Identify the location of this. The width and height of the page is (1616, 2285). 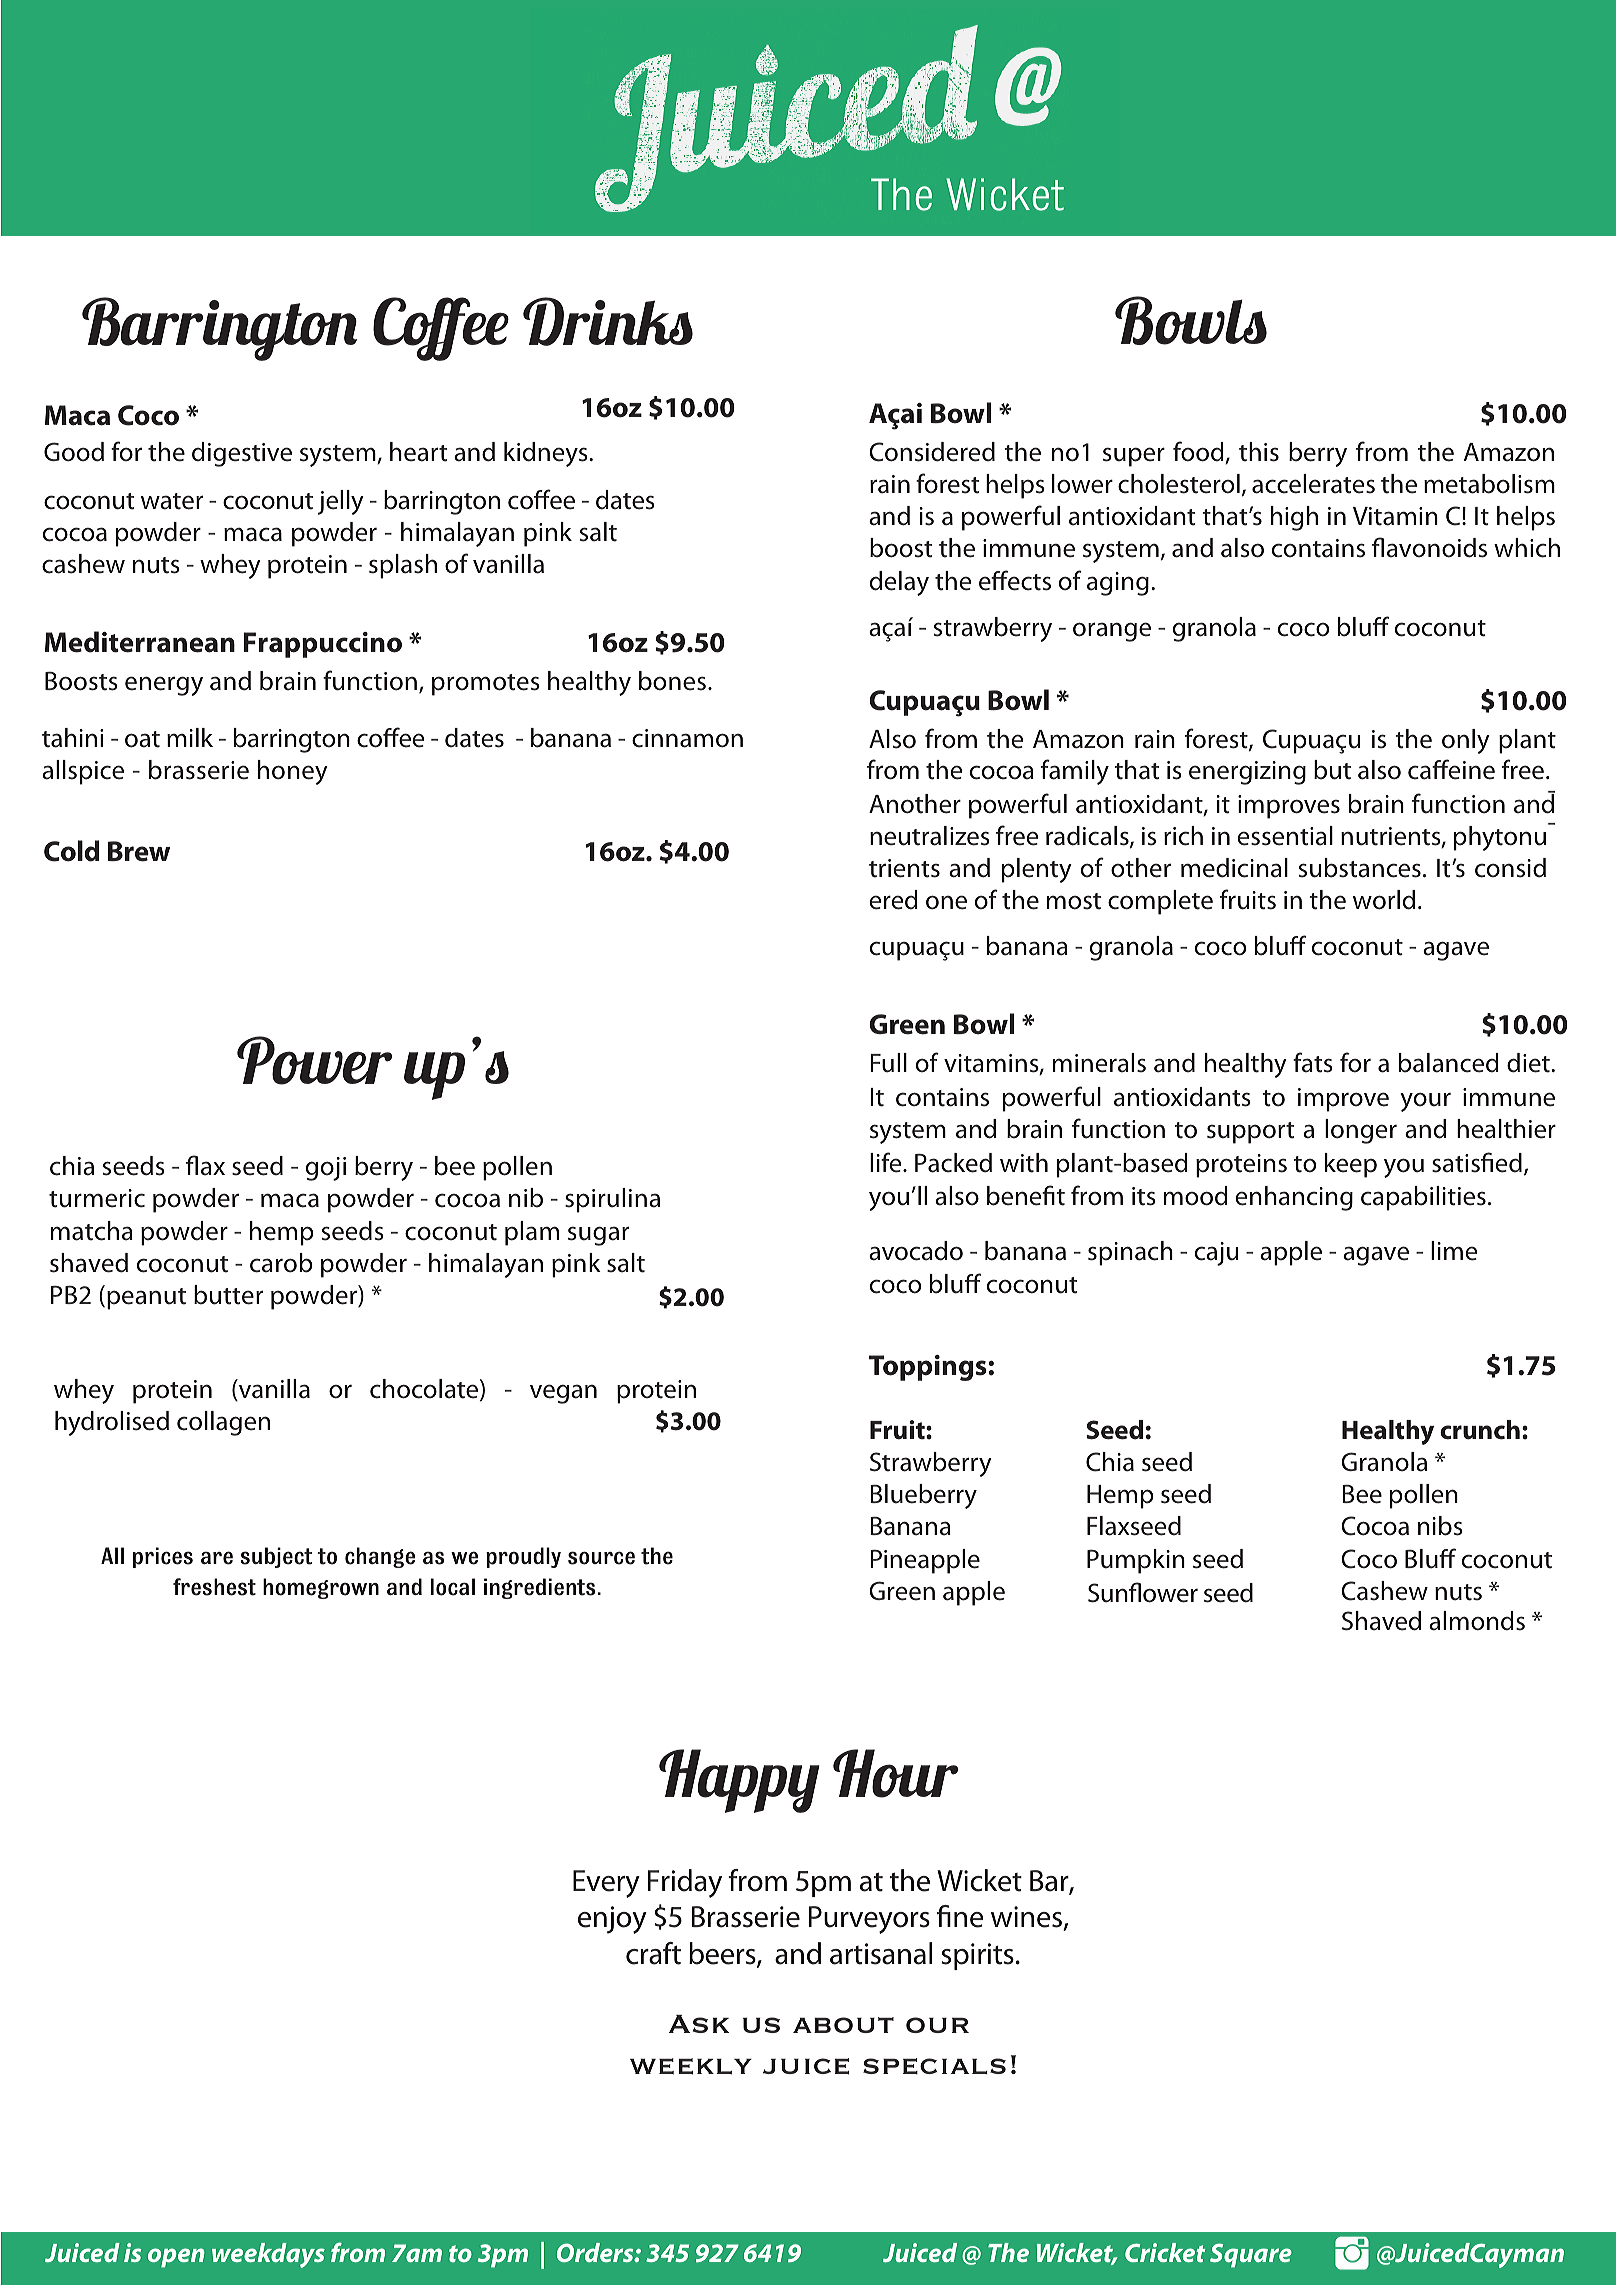
(1259, 452).
